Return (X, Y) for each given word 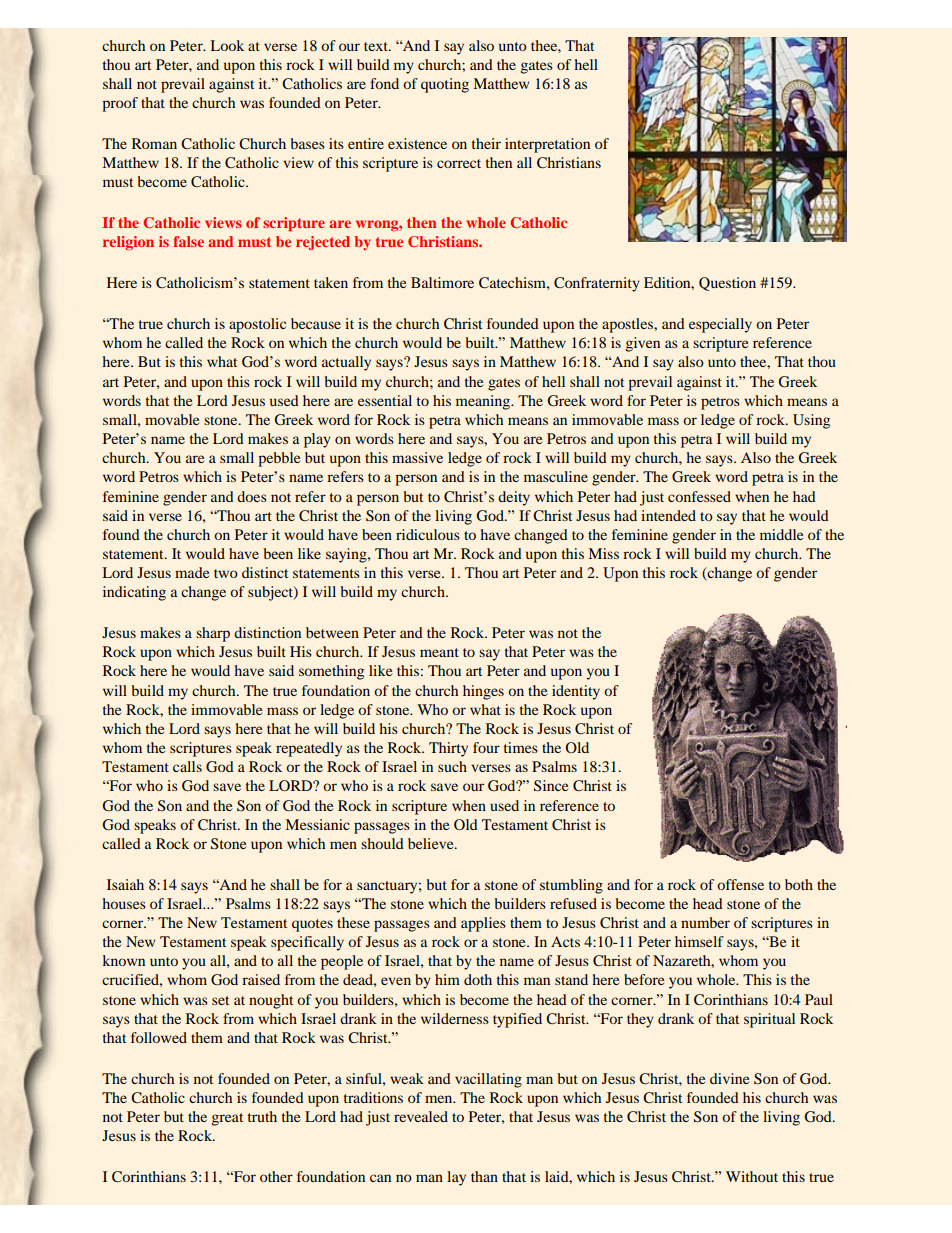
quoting (445, 85)
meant (439, 652)
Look (227, 45)
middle (781, 534)
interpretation (547, 145)
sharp (213, 634)
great (227, 1119)
